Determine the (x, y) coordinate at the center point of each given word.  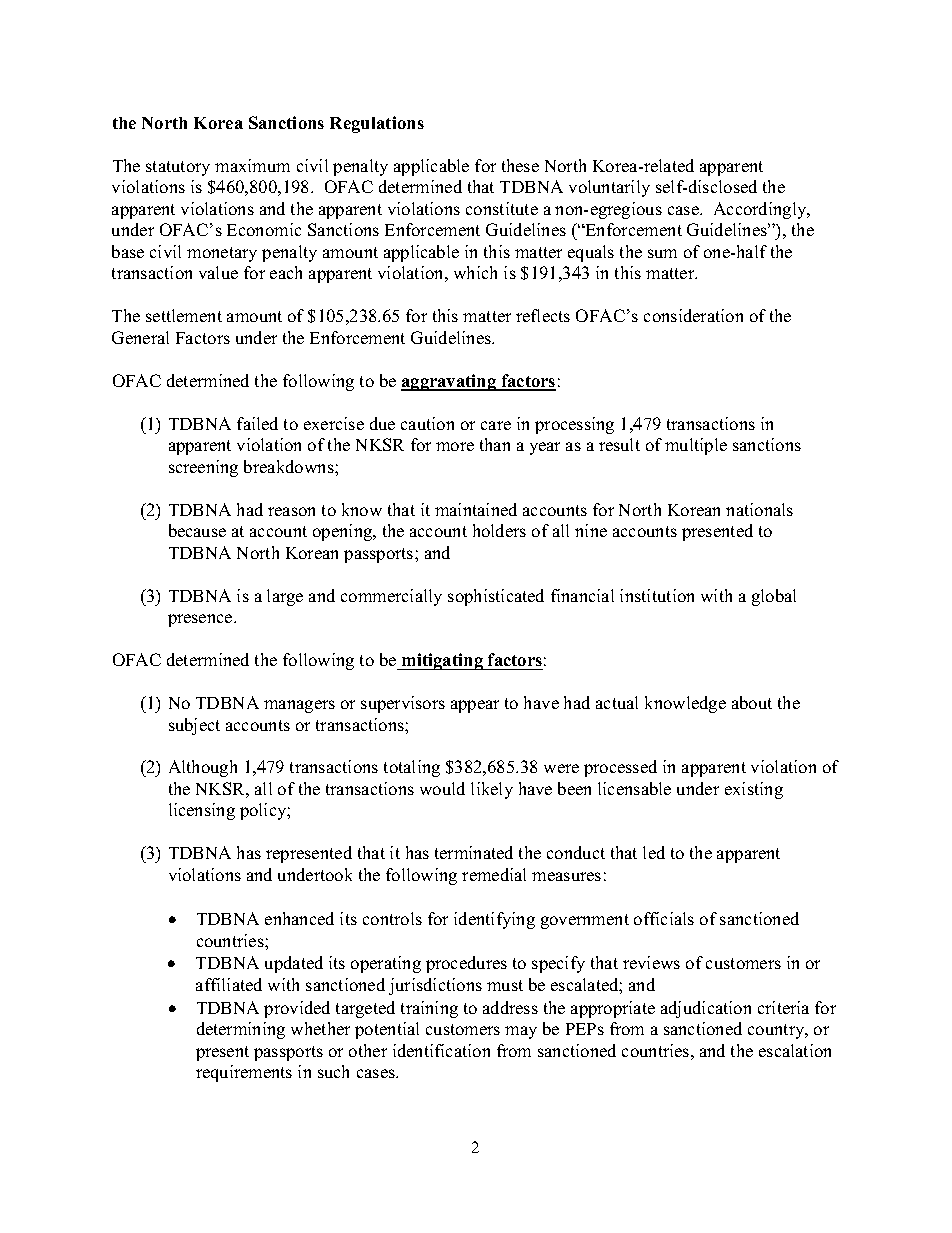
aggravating (450, 382)
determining (241, 1030)
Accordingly (761, 210)
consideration (693, 315)
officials (664, 918)
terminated (474, 852)
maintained (476, 509)
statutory (178, 168)
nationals (759, 509)
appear (475, 706)
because (197, 530)
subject (194, 726)
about (752, 702)
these (520, 165)
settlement (184, 315)
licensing (202, 811)
